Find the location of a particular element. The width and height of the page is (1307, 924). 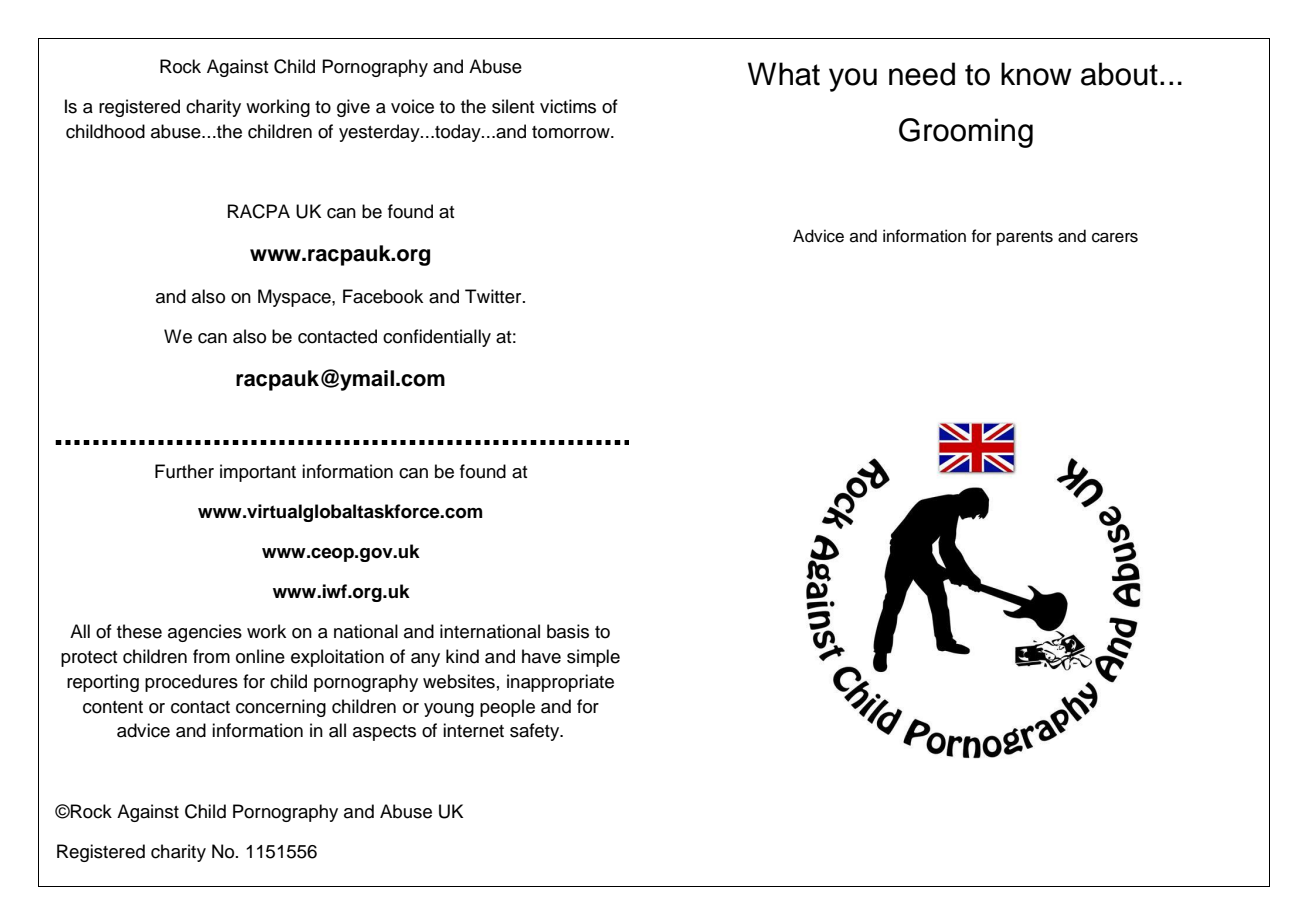

victims is located at coordinates (568, 106).
